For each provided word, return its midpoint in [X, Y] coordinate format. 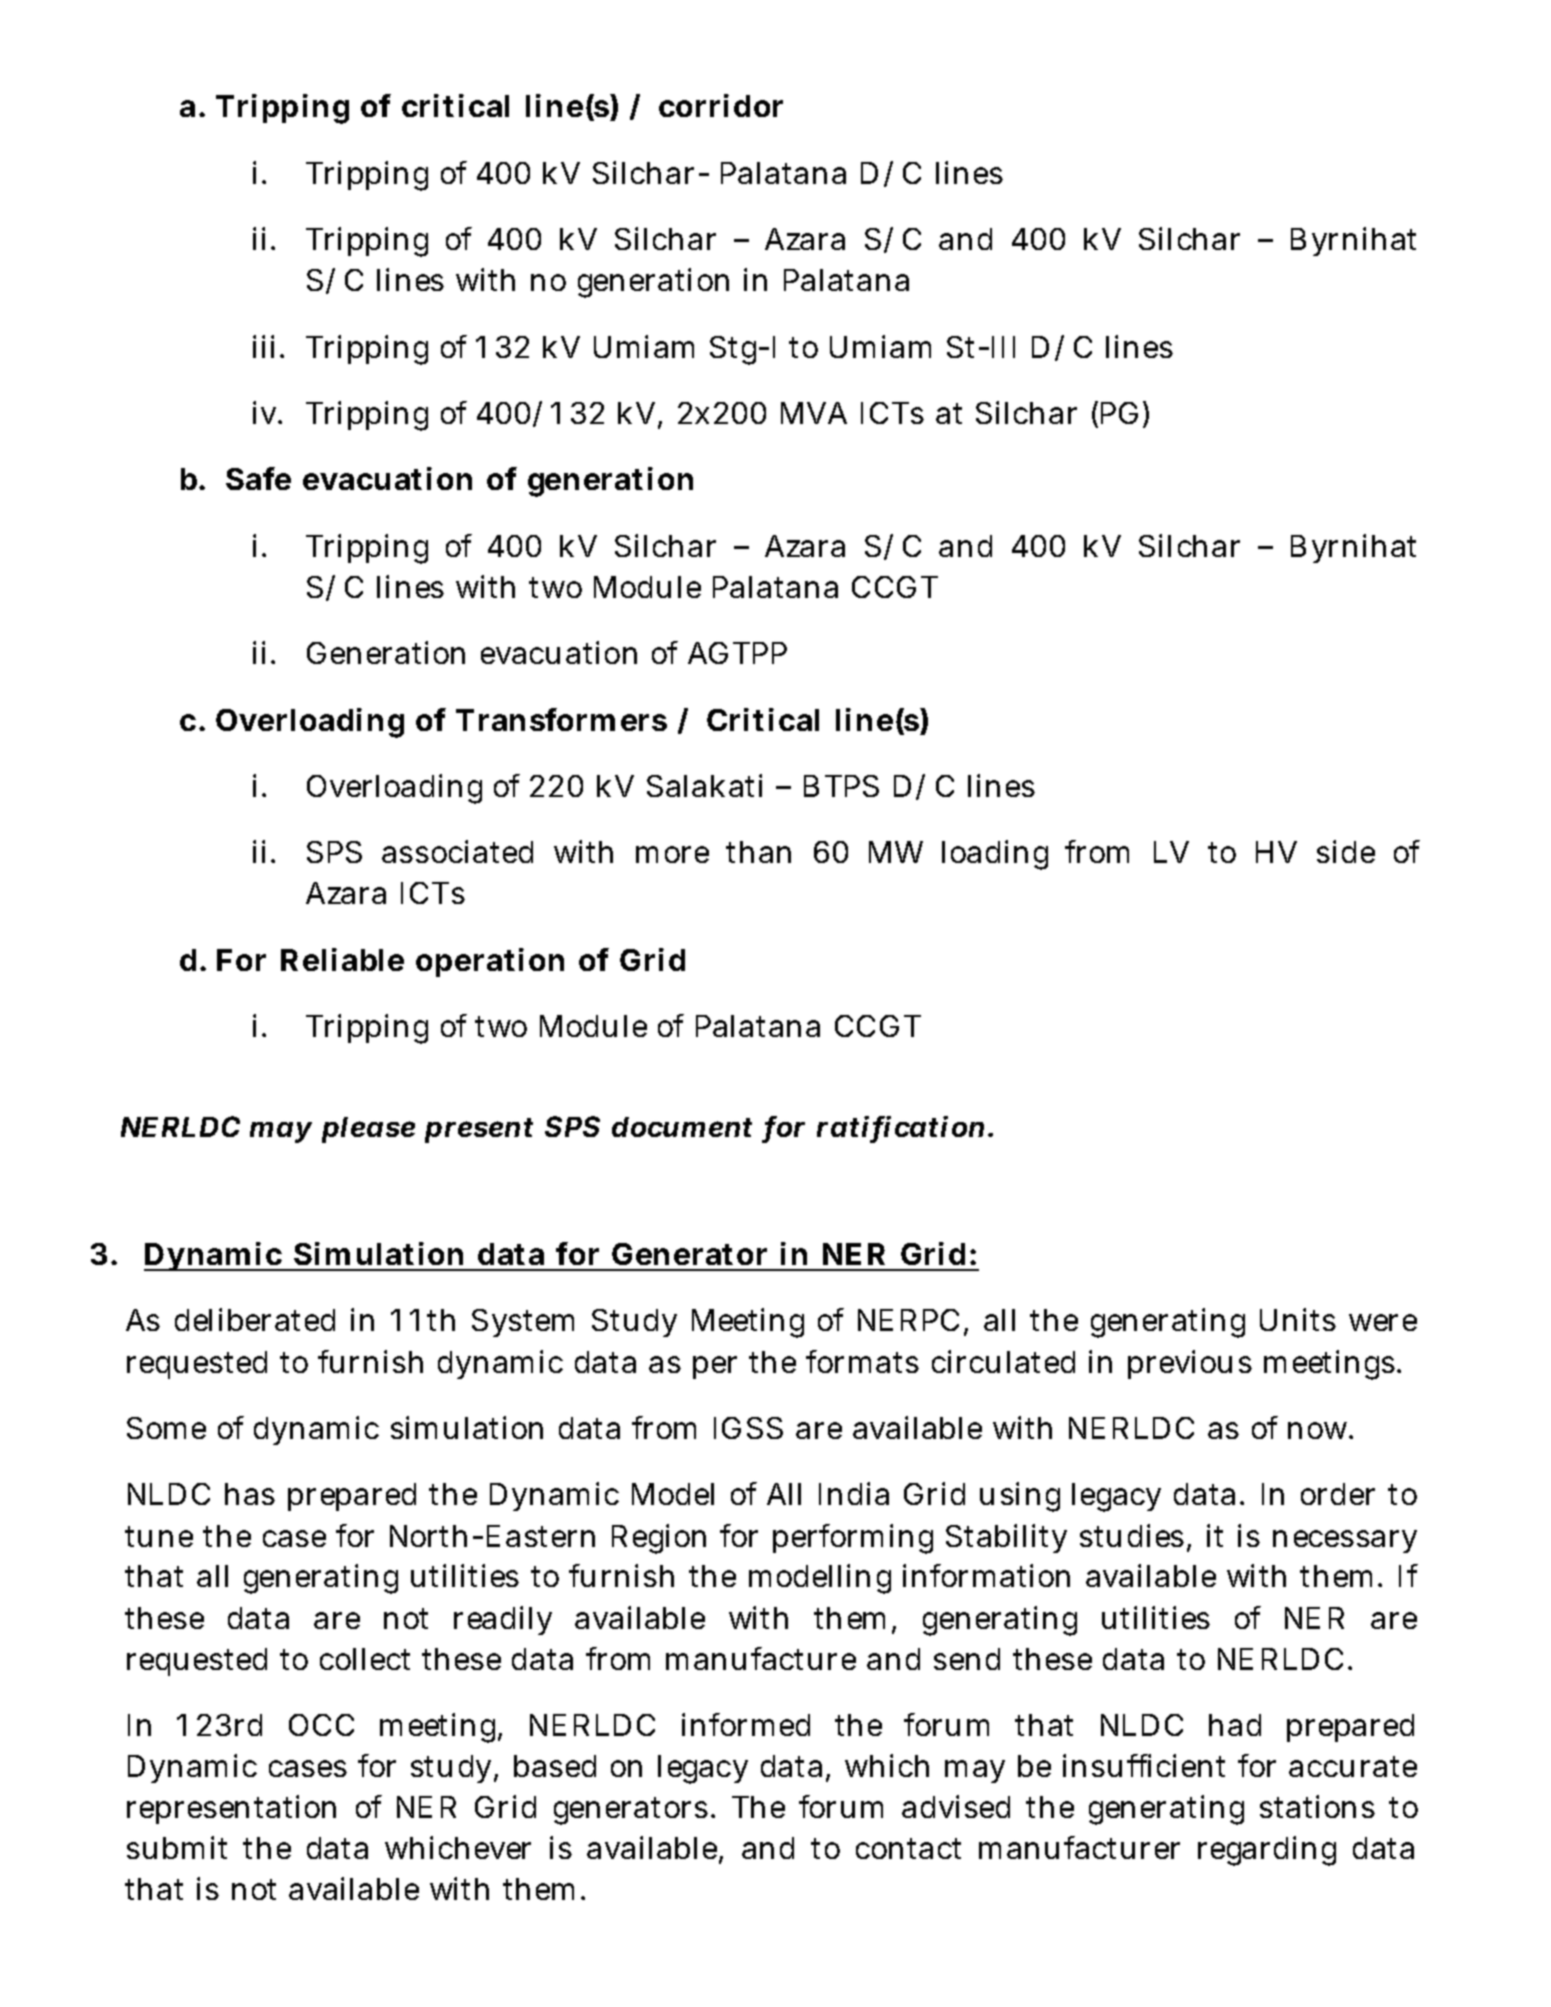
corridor [721, 105]
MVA [814, 413]
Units [1298, 1319]
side [1346, 851]
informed [746, 1724]
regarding [1267, 1851]
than [758, 852]
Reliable [342, 959]
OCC [321, 1725]
